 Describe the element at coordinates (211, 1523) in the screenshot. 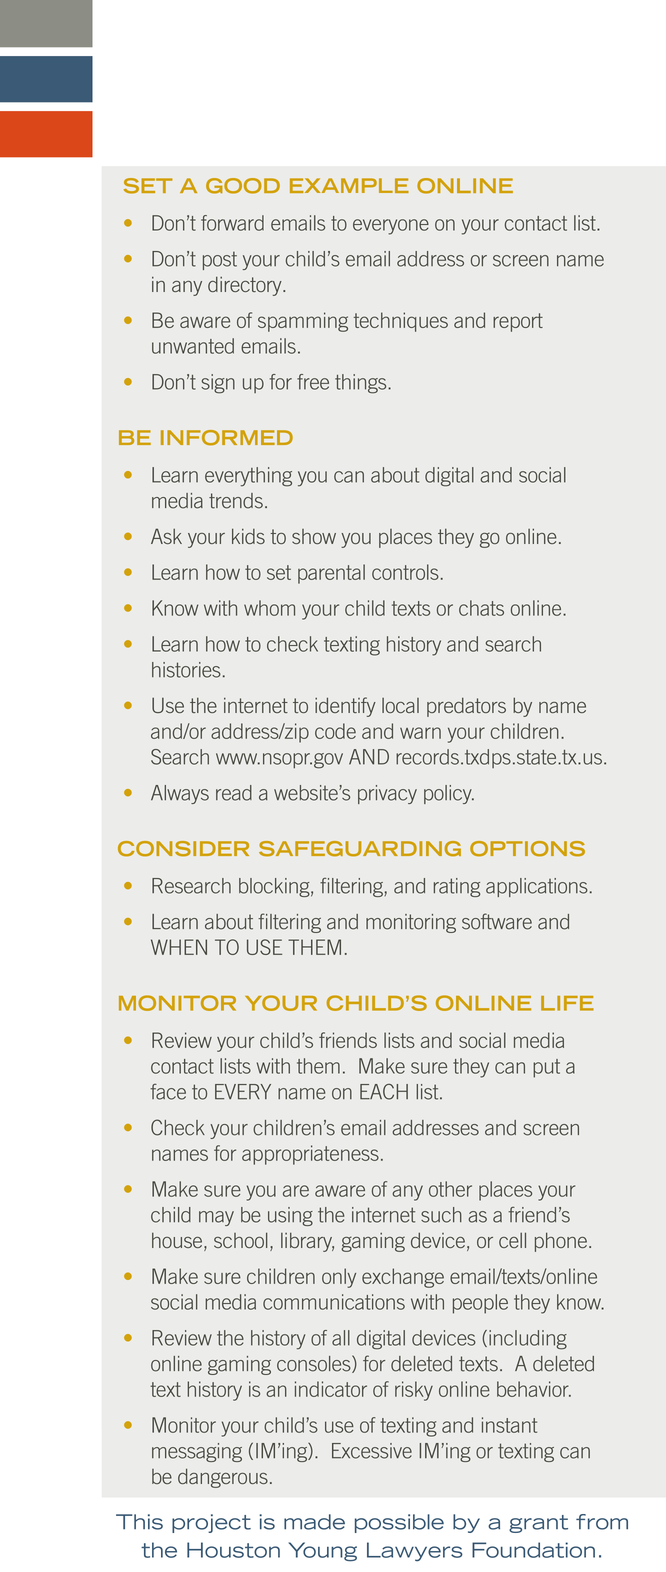

I see `project` at that location.
